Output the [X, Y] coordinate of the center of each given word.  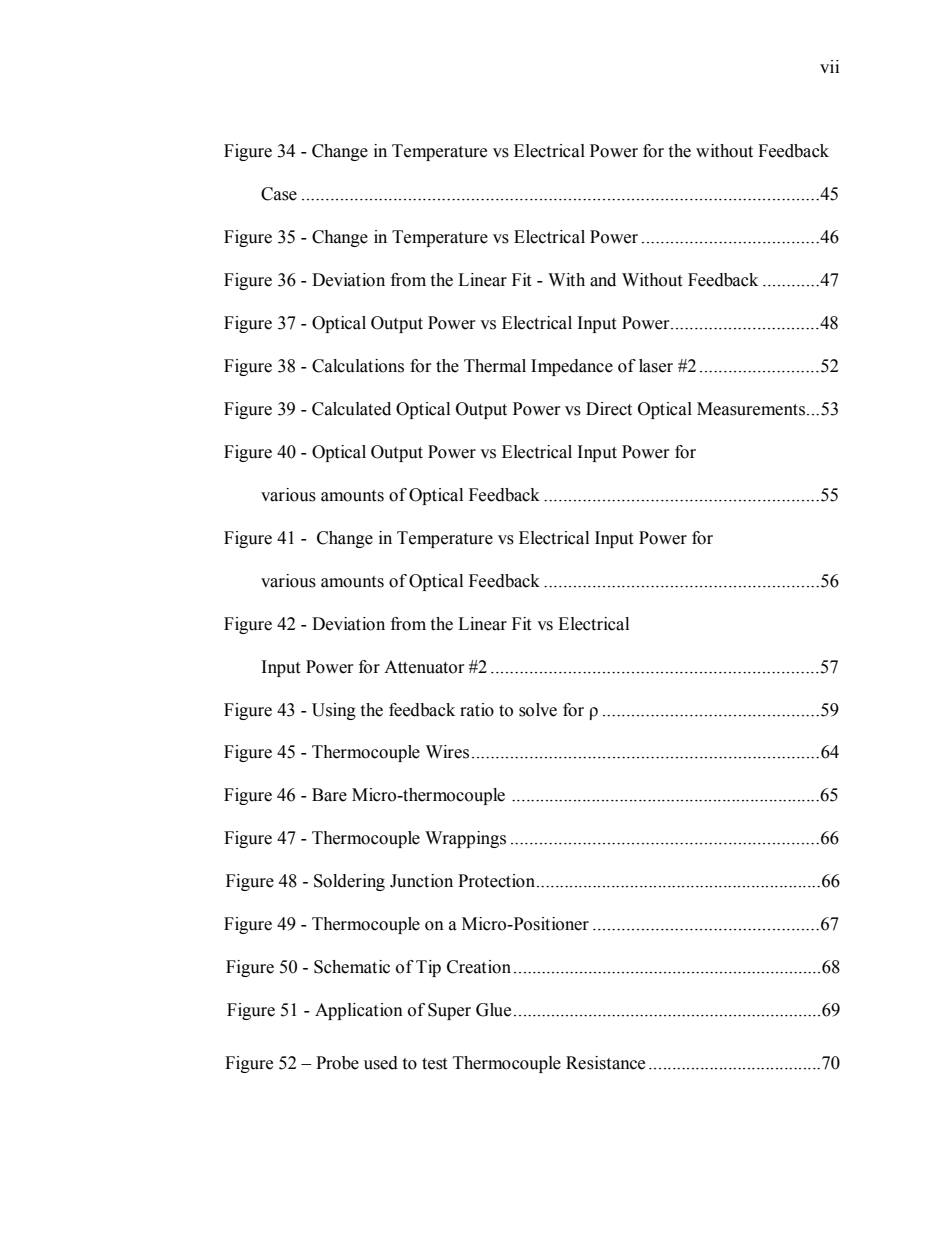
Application [359, 1011]
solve [538, 710]
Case [279, 194]
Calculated [351, 409]
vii [829, 66]
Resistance [605, 1063]
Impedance [572, 367]
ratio [477, 710]
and [603, 280]
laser [656, 366]
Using [334, 711]
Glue [493, 1010]
